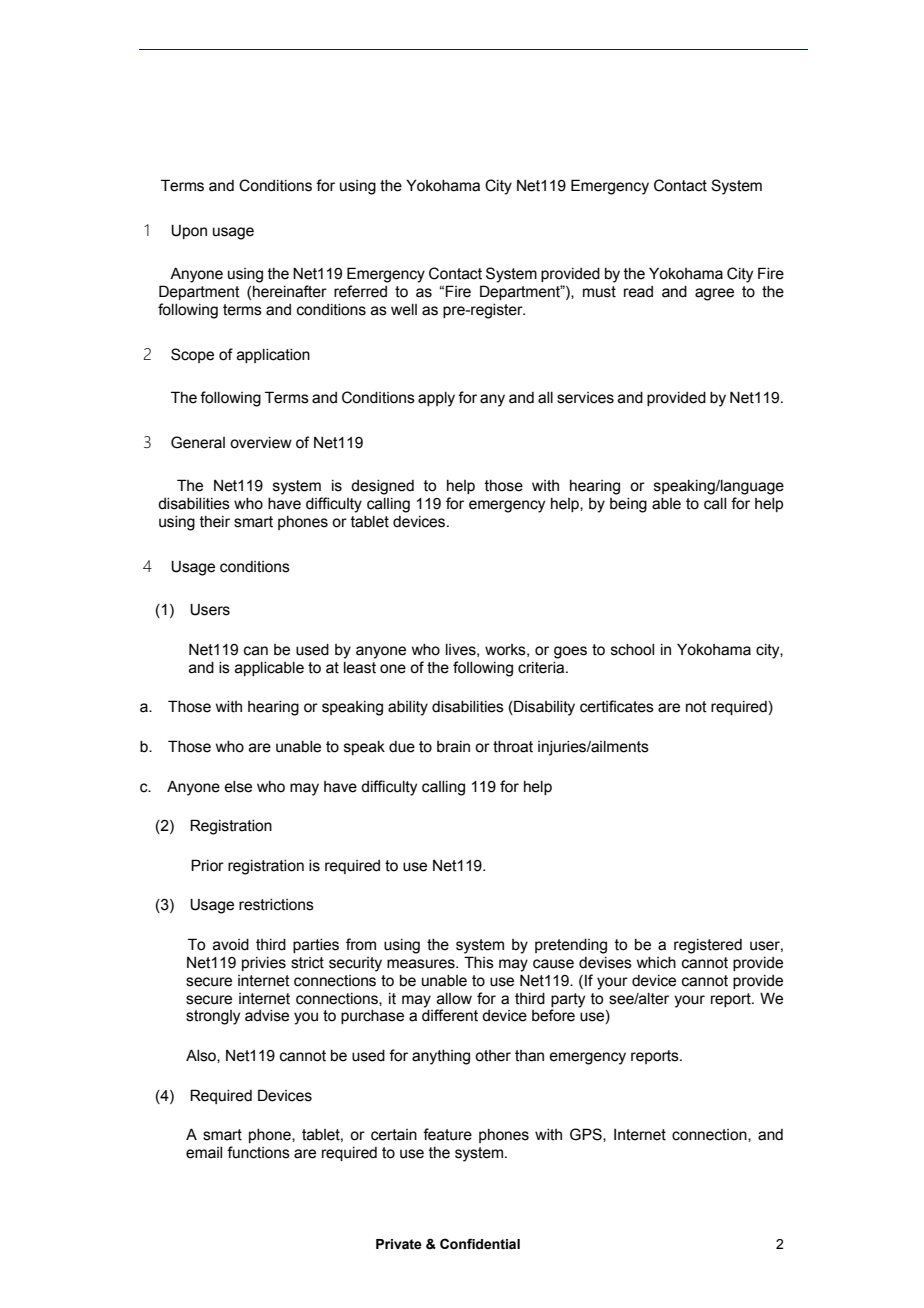 The width and height of the screenshot is (924, 1308). What do you see at coordinates (215, 522) in the screenshot?
I see `their` at bounding box center [215, 522].
